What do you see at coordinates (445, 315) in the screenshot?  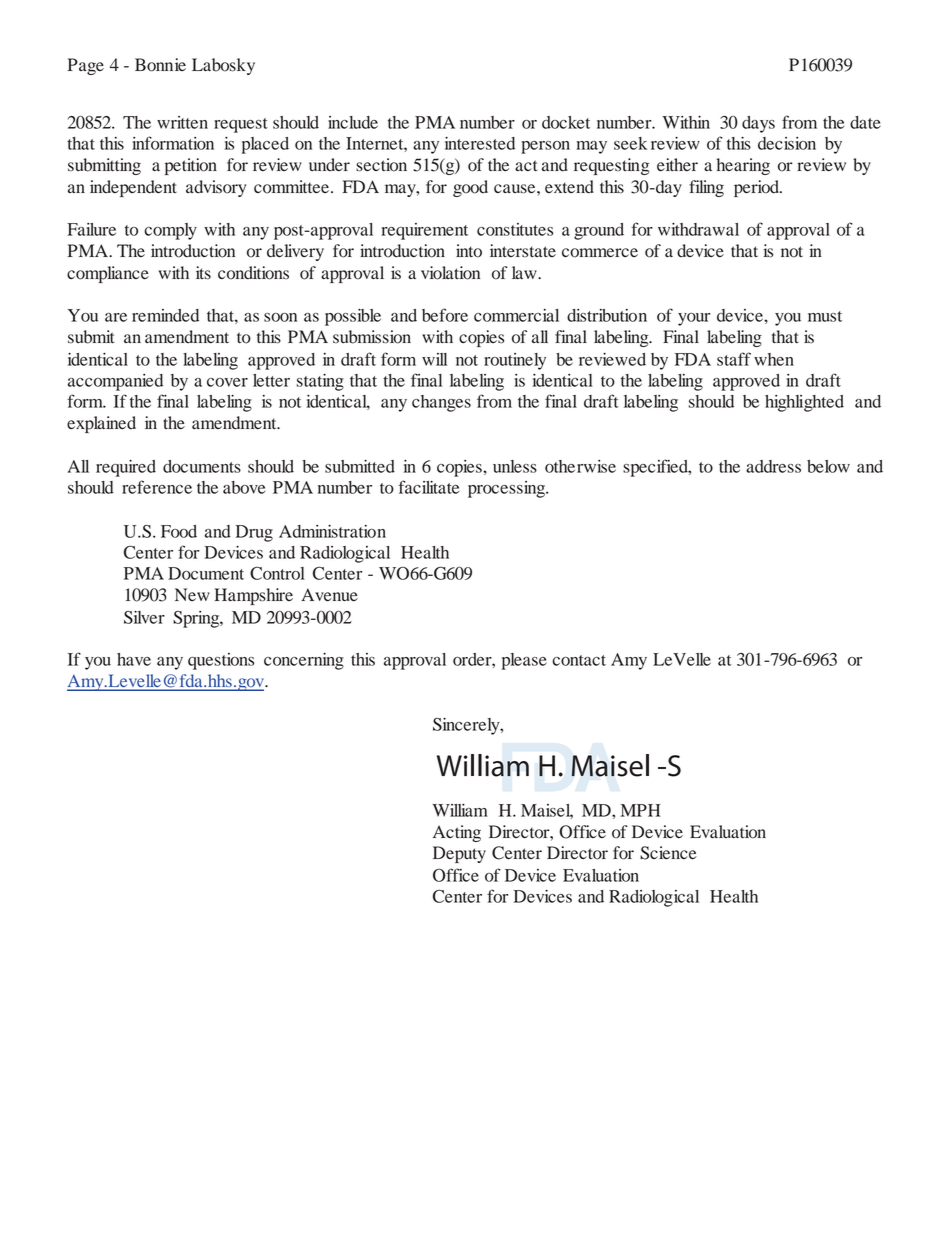 I see `before` at bounding box center [445, 315].
